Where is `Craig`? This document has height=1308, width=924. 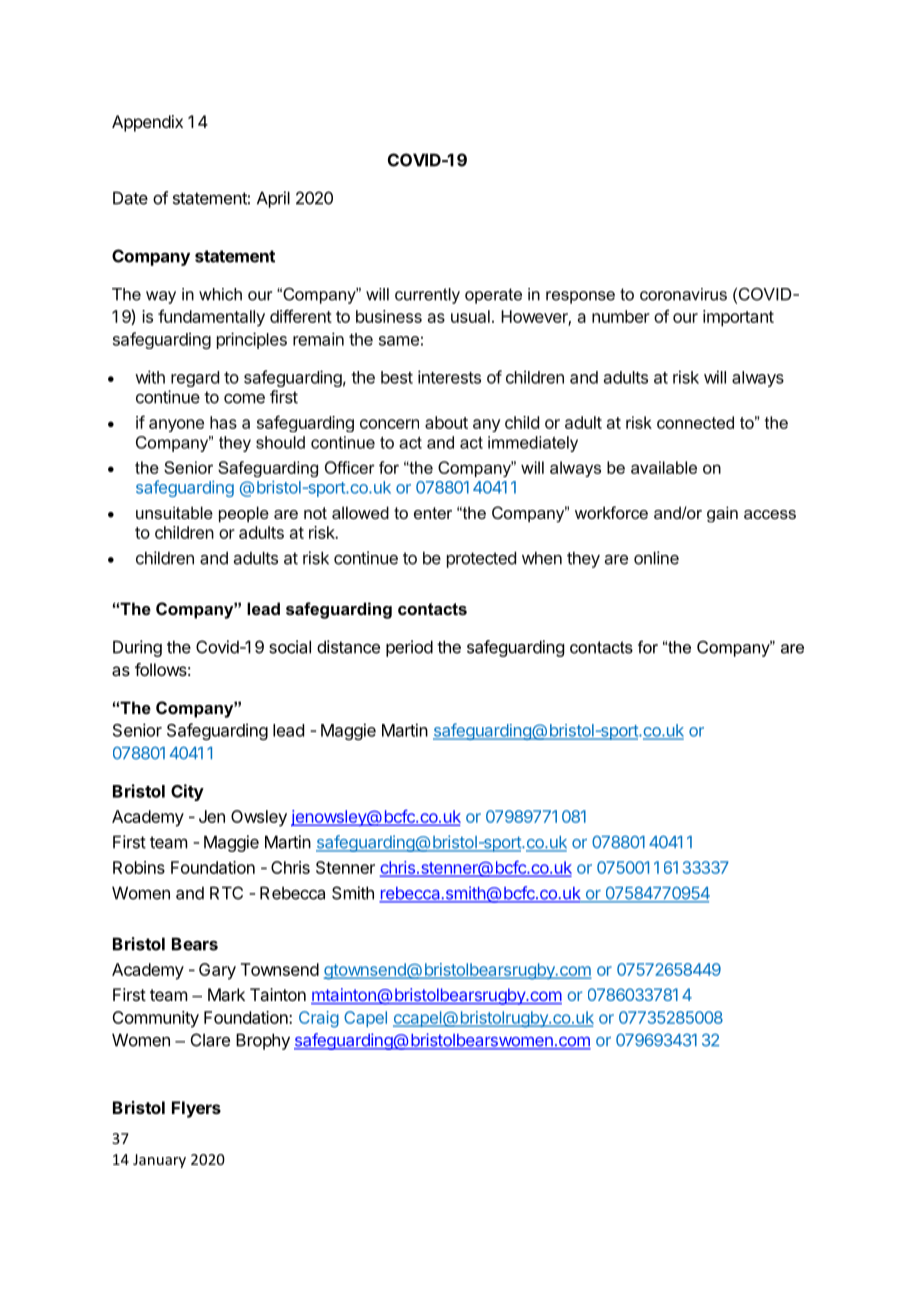 Craig is located at coordinates (319, 1019).
